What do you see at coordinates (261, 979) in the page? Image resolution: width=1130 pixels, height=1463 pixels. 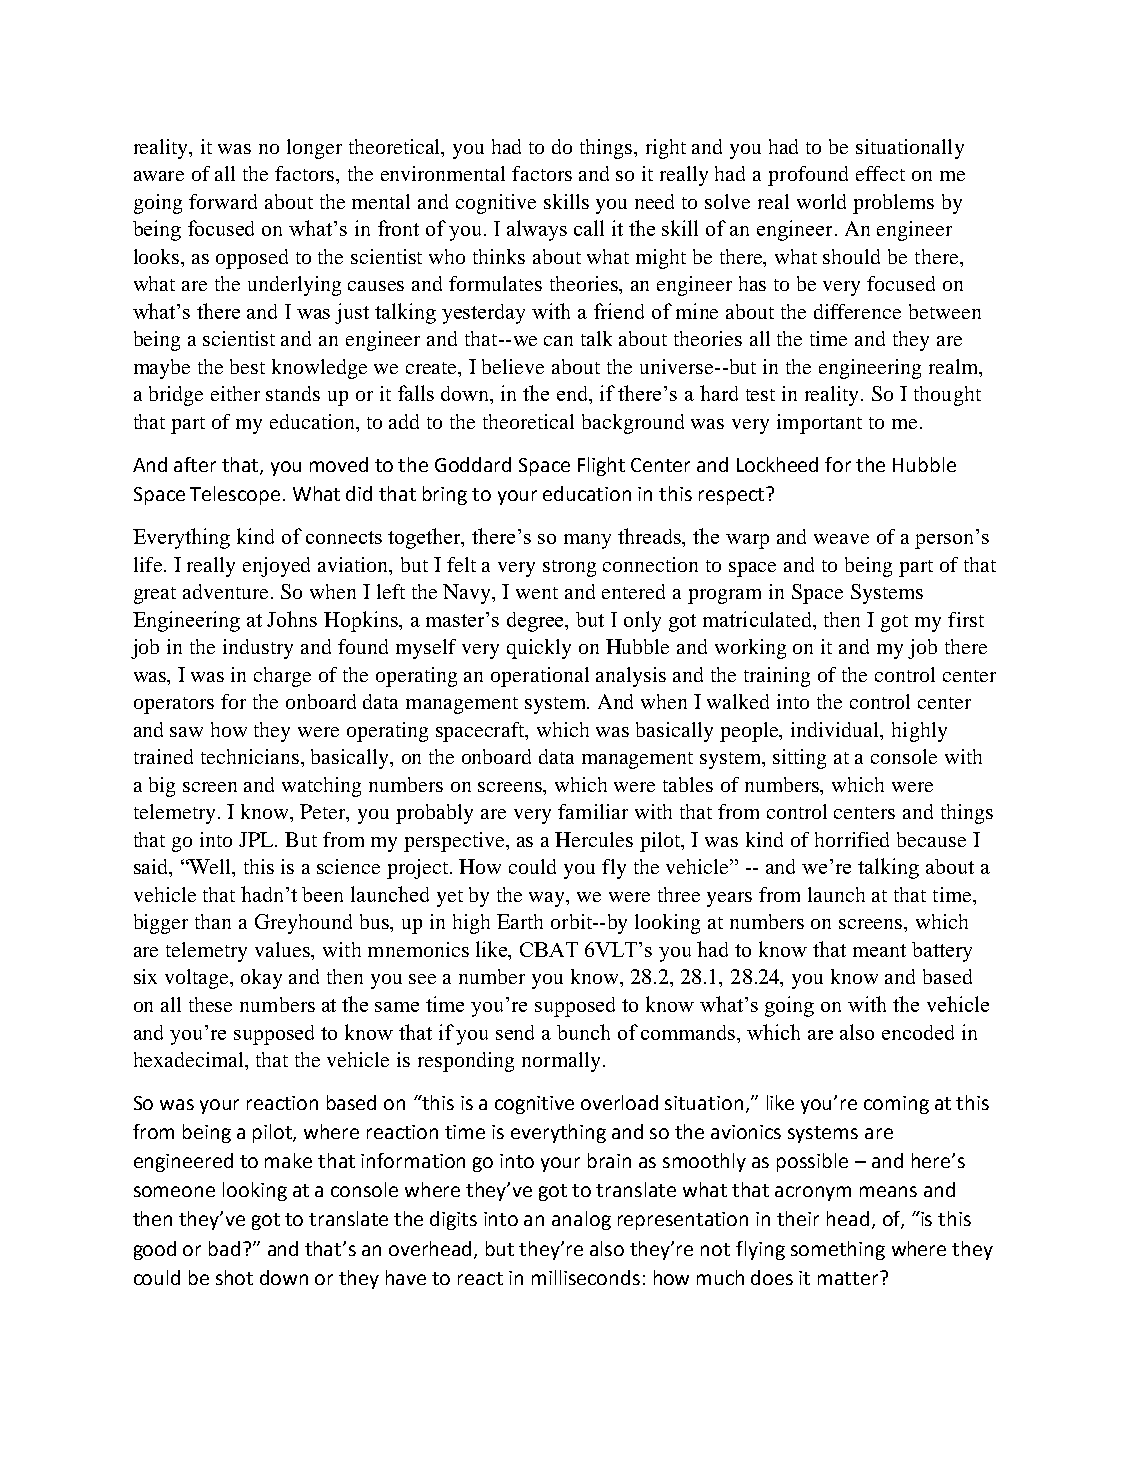 I see `okay` at bounding box center [261, 979].
